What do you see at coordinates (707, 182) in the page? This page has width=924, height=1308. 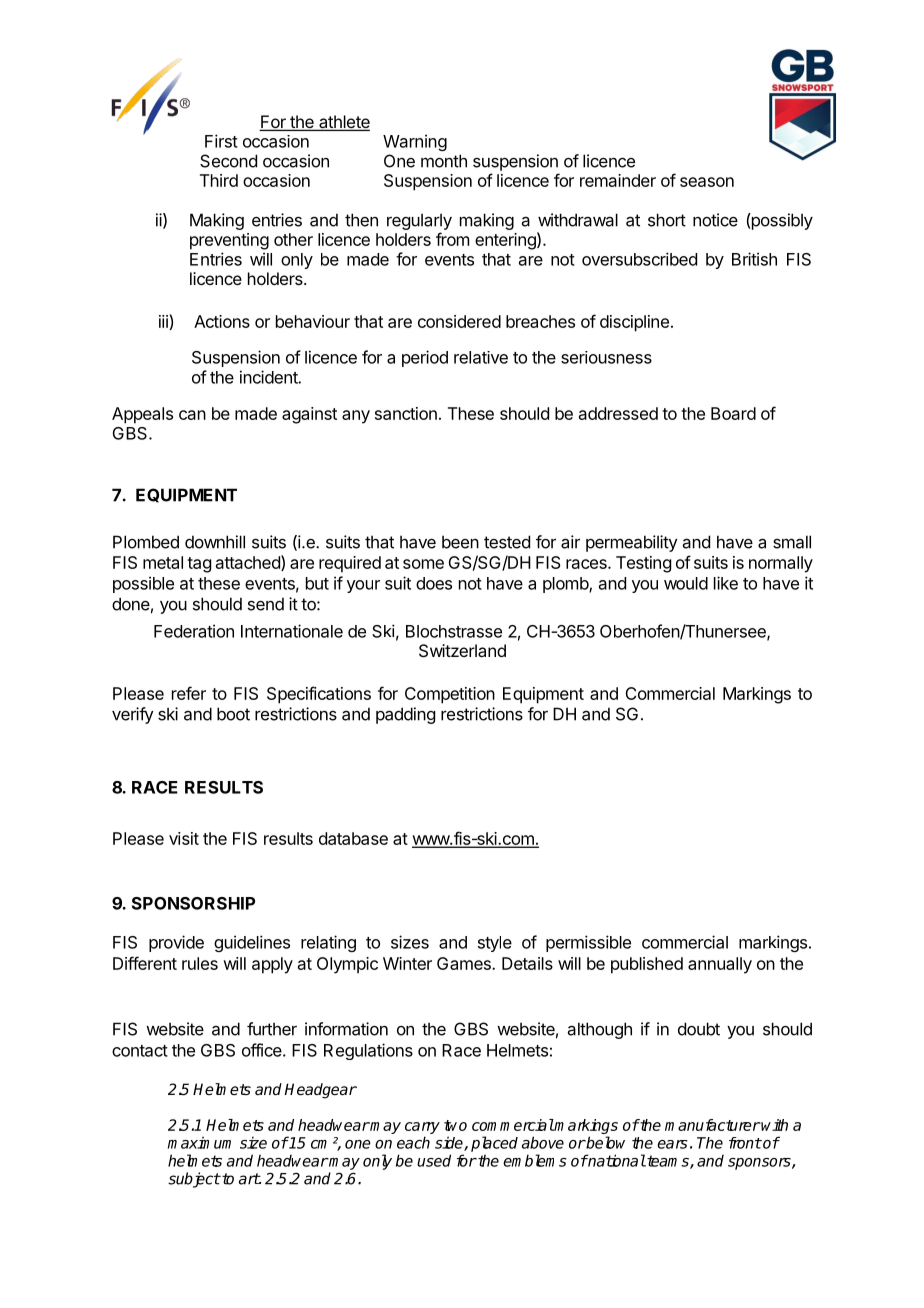 I see `season` at bounding box center [707, 182].
